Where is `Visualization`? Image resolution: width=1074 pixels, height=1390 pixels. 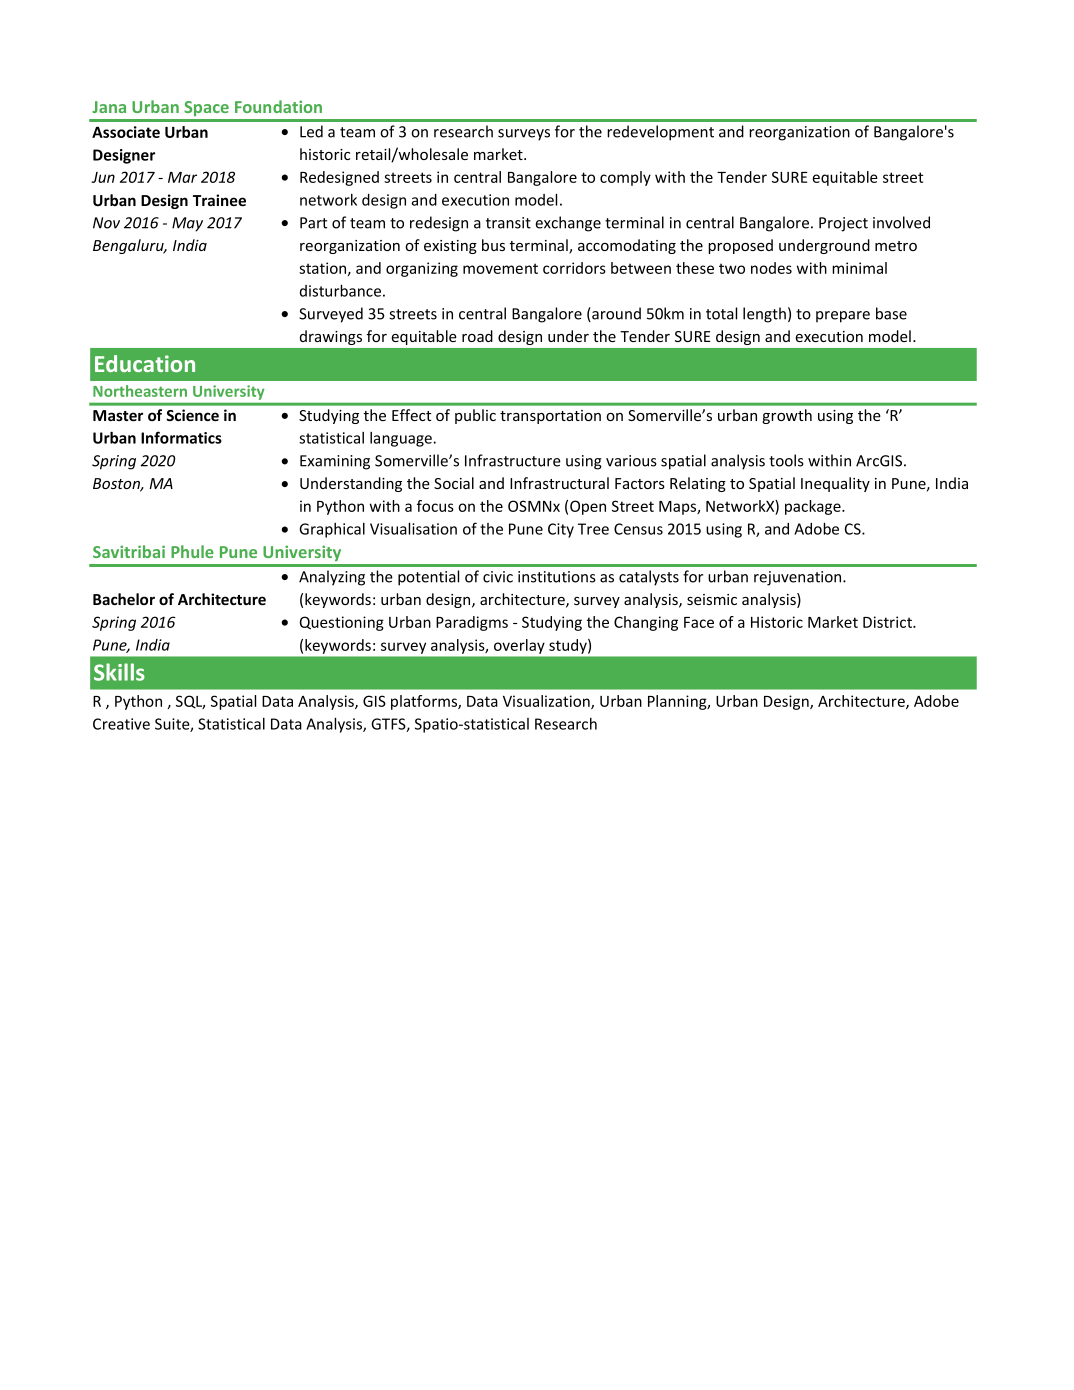
Visualization is located at coordinates (547, 702).
